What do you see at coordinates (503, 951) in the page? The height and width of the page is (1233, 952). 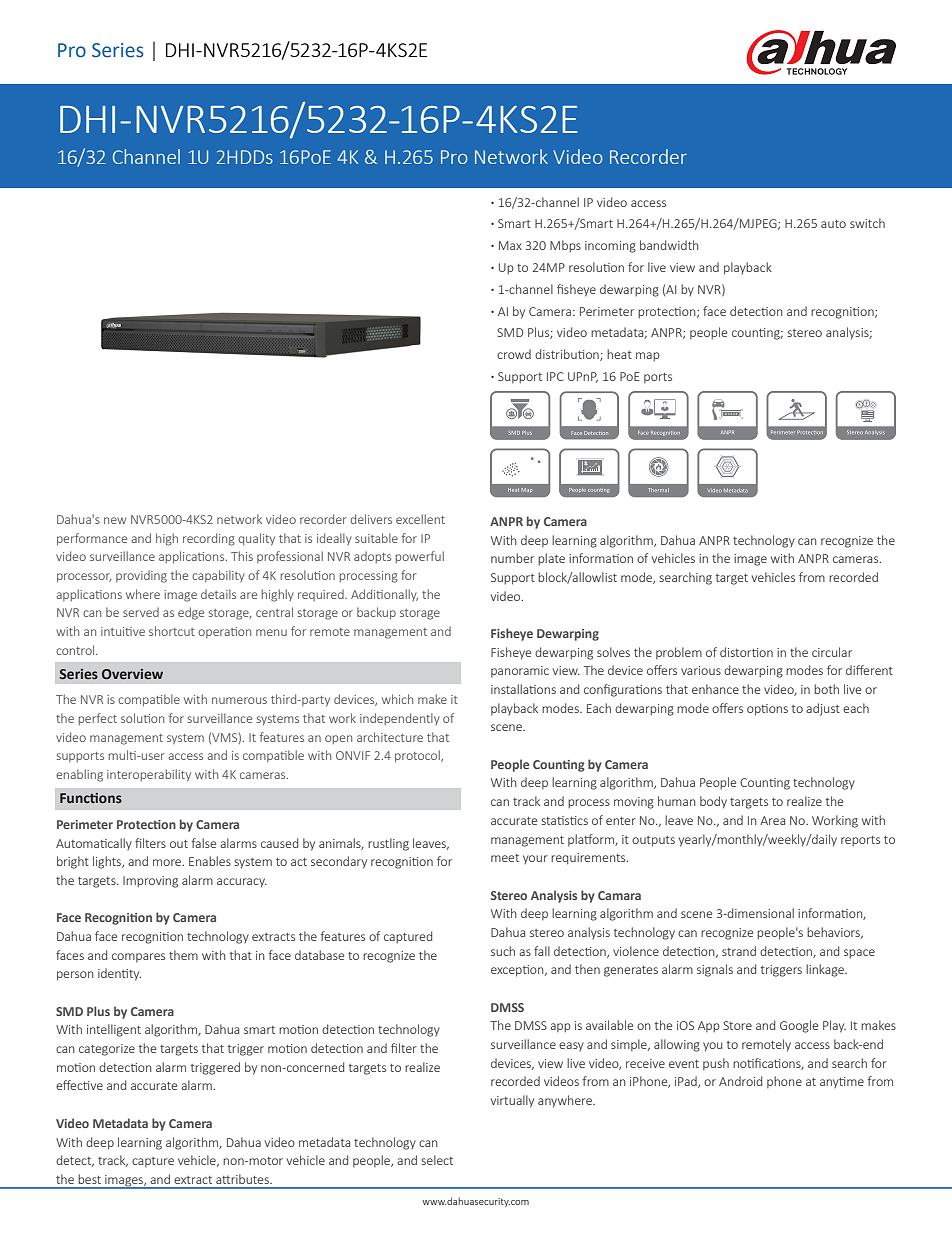 I see `such` at bounding box center [503, 951].
